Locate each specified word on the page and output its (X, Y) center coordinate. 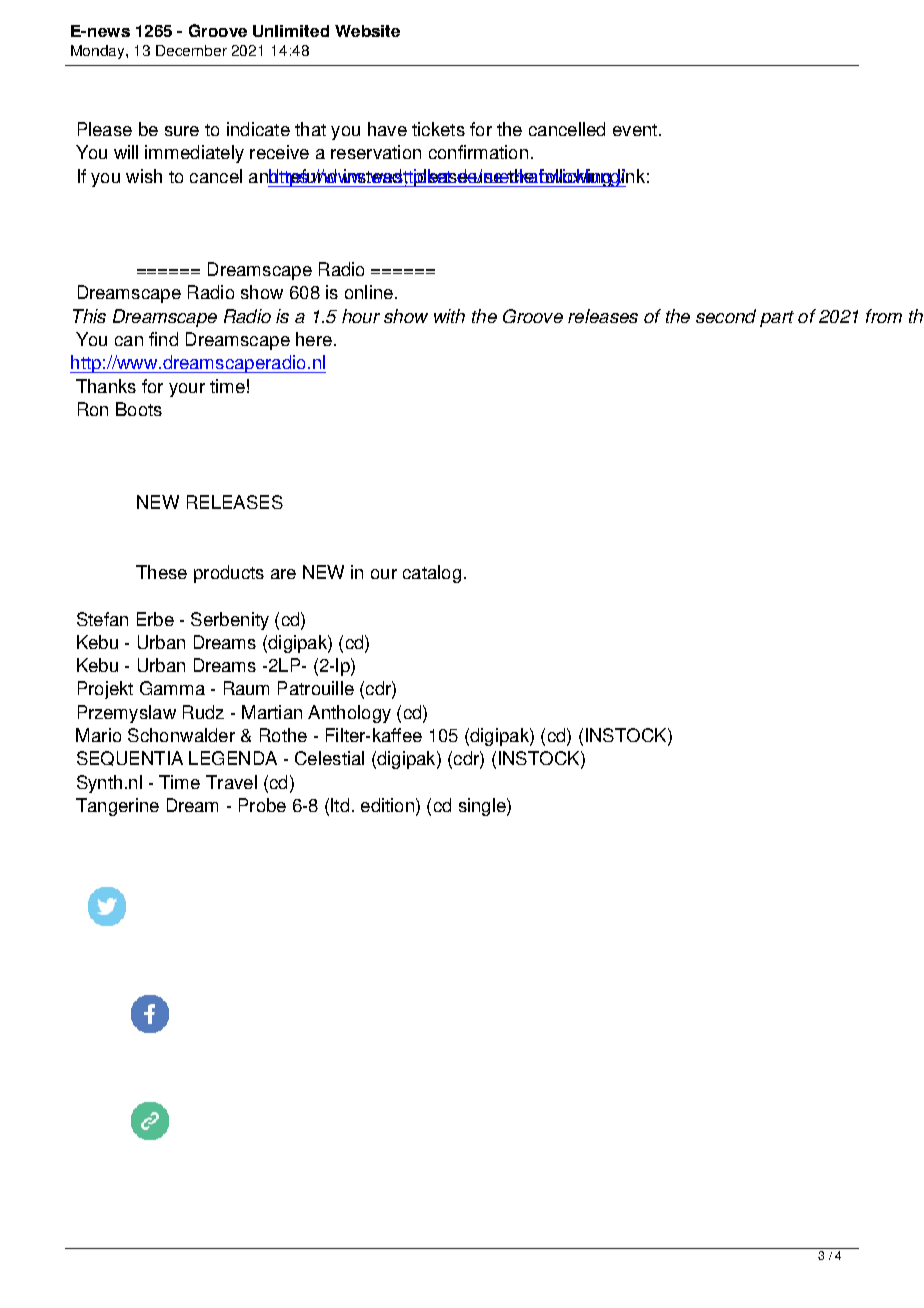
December (191, 50)
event (635, 130)
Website (367, 31)
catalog (432, 574)
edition (387, 805)
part (777, 319)
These (161, 572)
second (726, 316)
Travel (231, 782)
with (449, 316)
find (163, 339)
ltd (340, 805)
